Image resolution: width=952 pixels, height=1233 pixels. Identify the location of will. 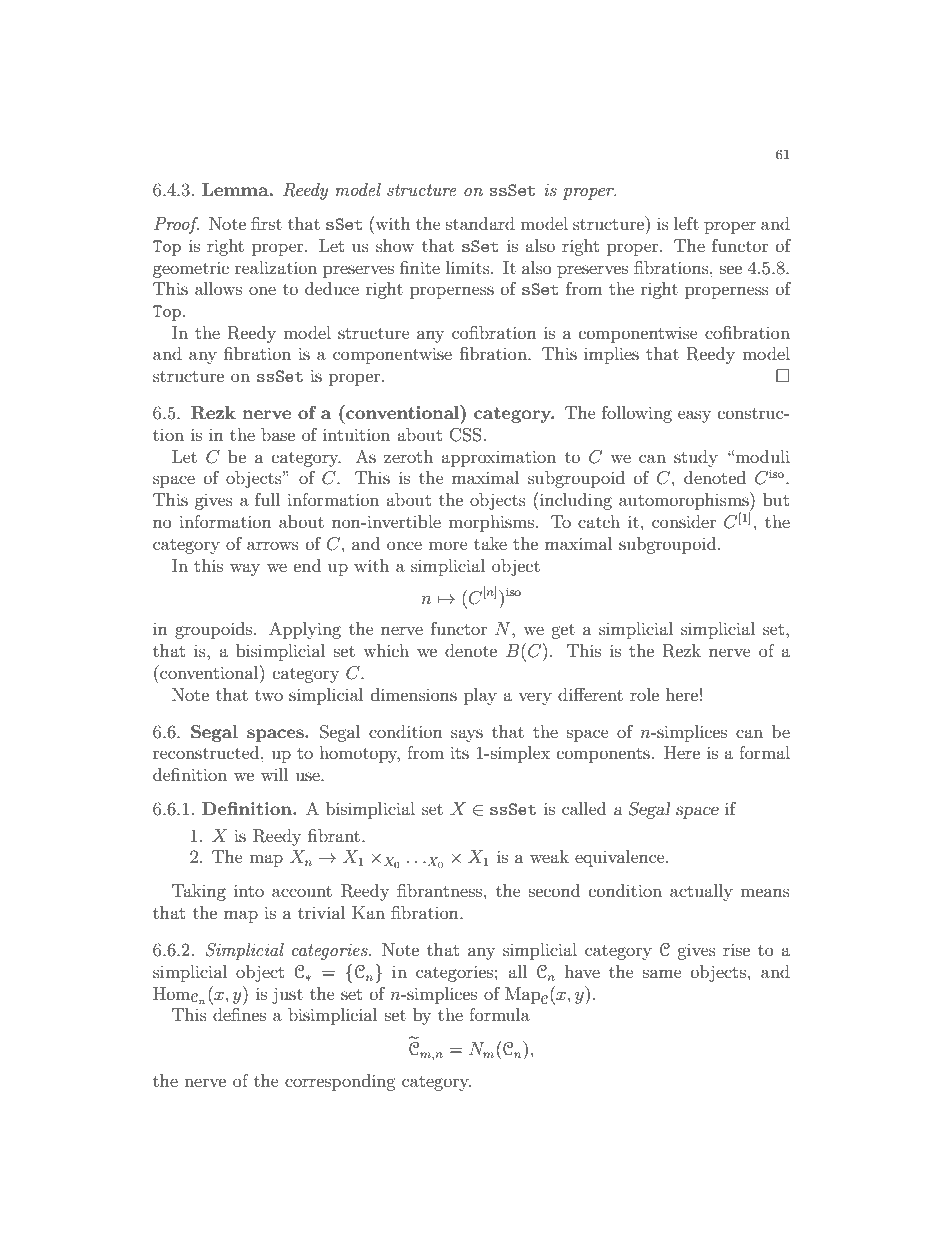
(274, 774).
